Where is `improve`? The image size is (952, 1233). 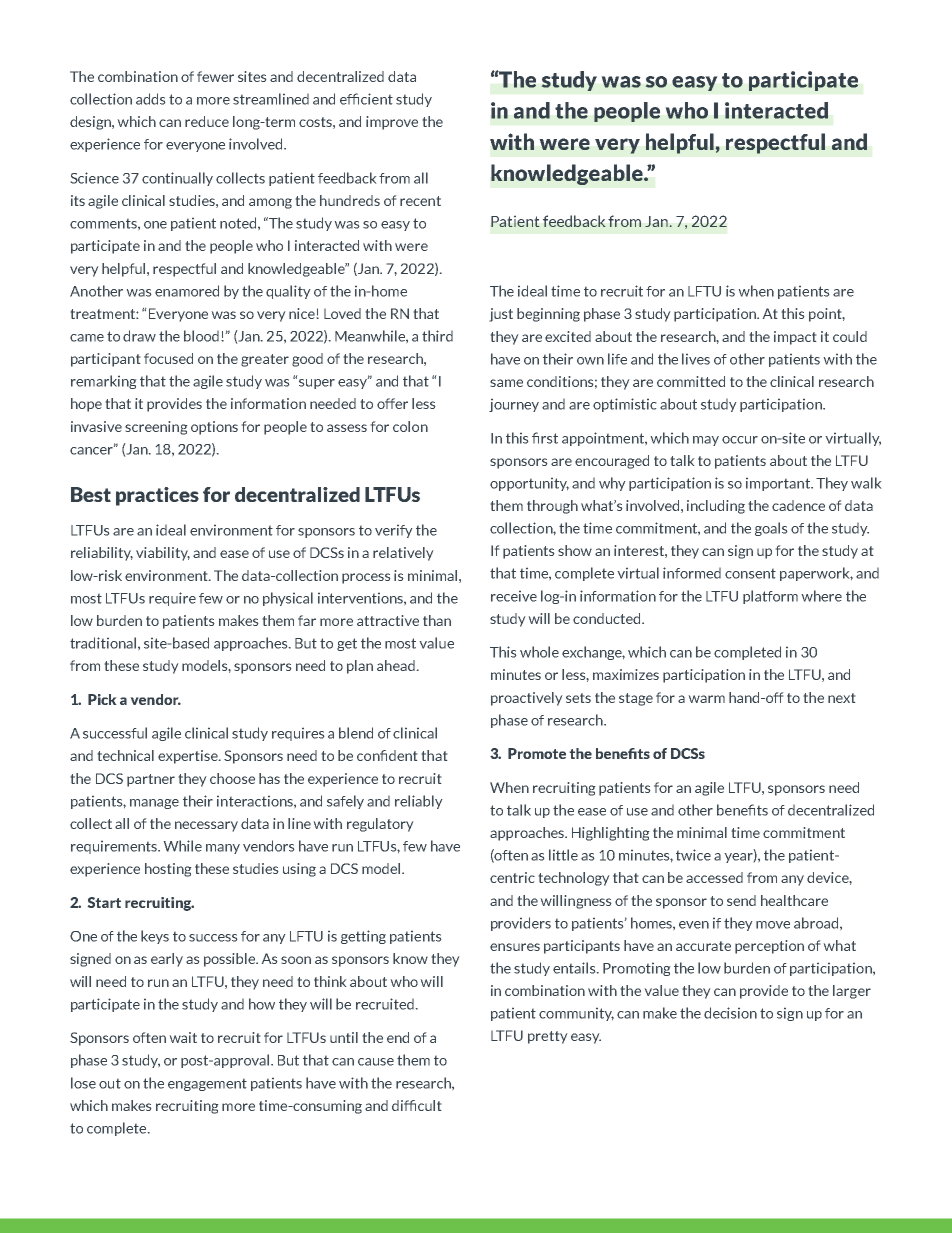
improve is located at coordinates (392, 123).
